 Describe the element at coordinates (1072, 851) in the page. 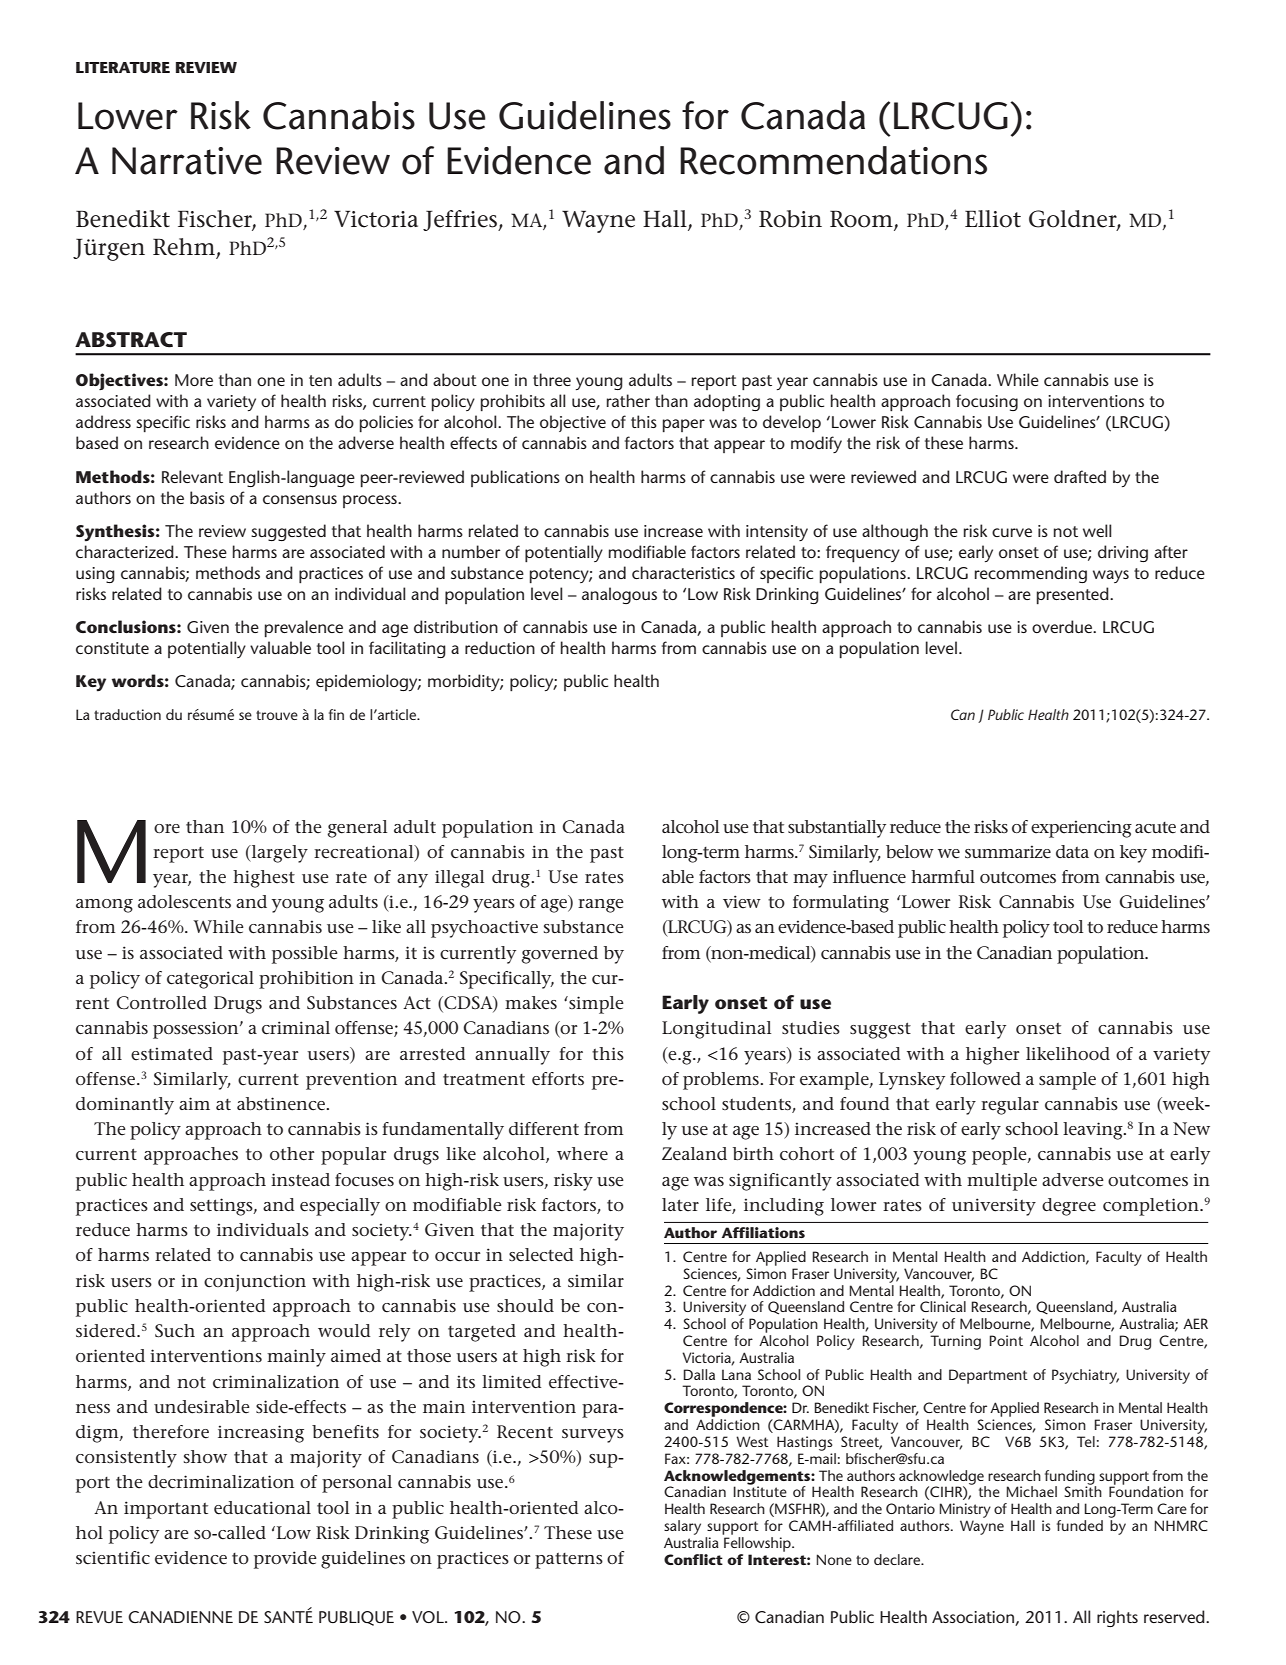

I see `data` at that location.
